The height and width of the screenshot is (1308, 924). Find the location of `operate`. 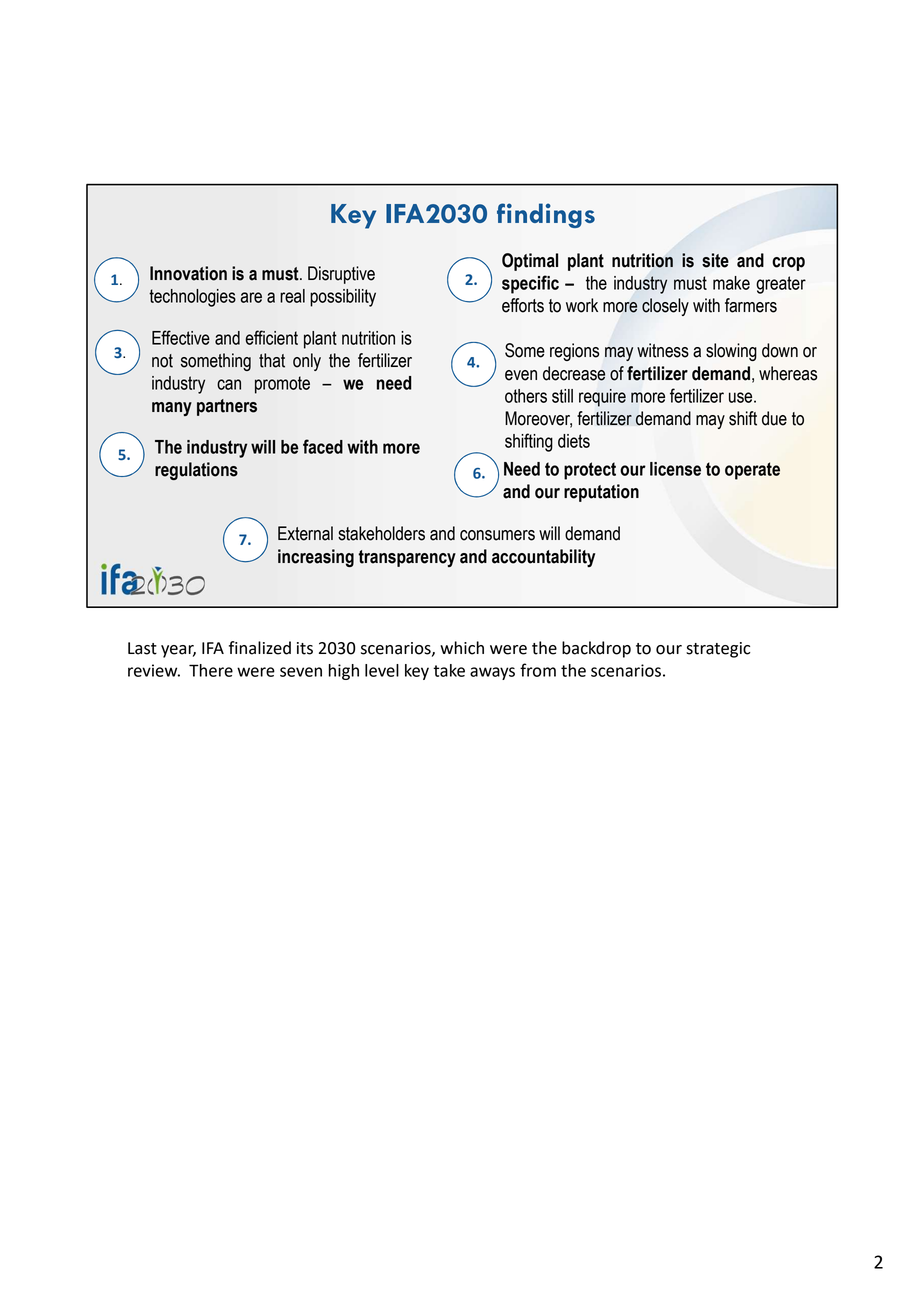

operate is located at coordinates (752, 471).
